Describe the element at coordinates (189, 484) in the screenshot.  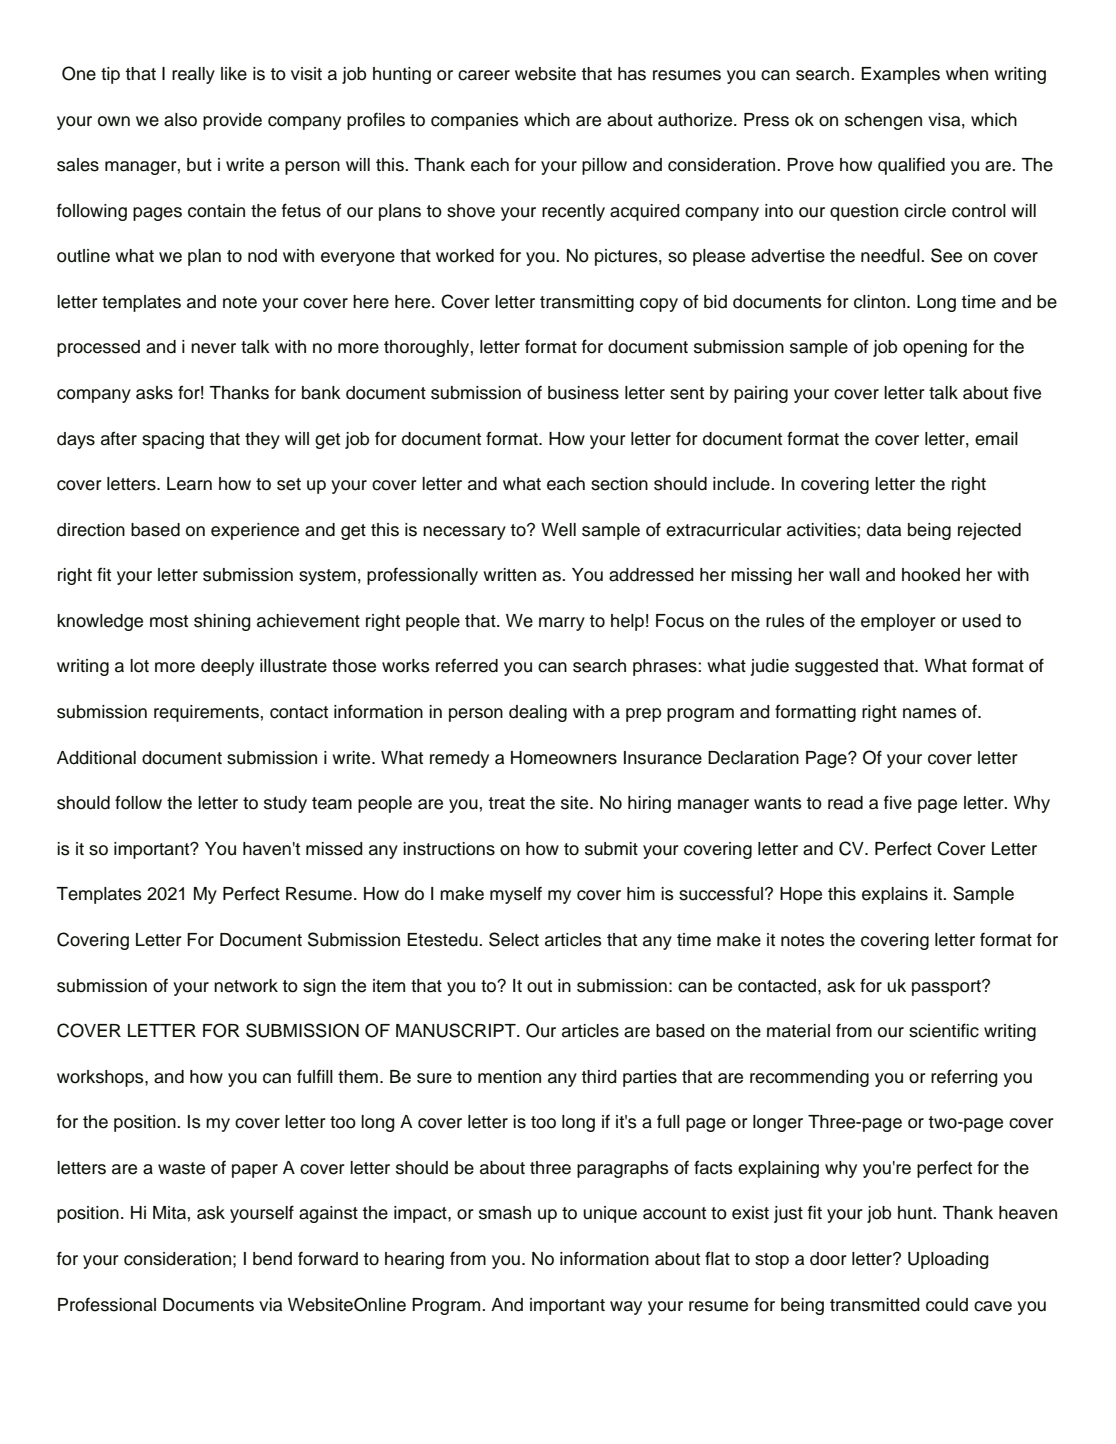
I see `Learn` at that location.
